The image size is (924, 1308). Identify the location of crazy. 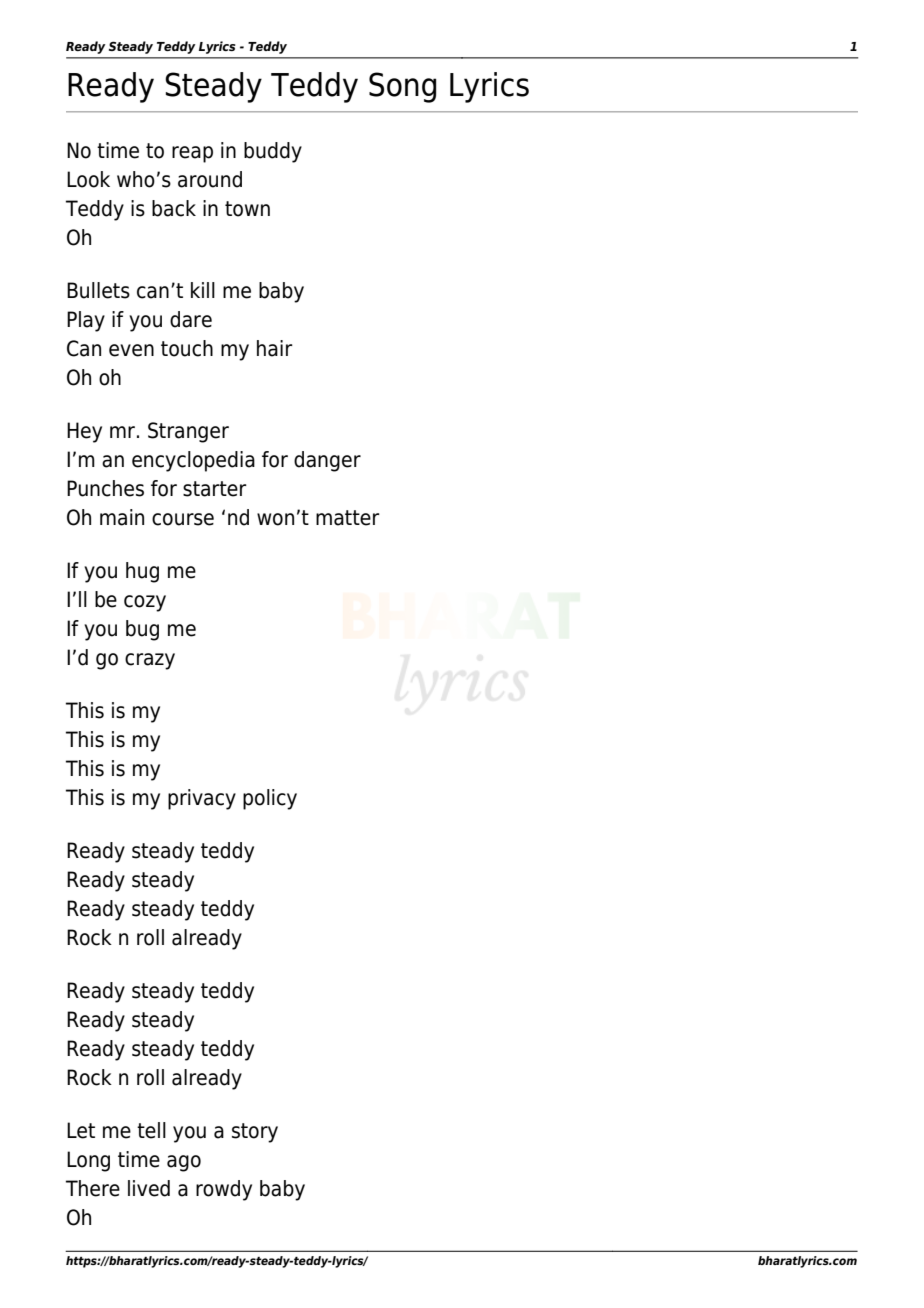
(150, 661).
